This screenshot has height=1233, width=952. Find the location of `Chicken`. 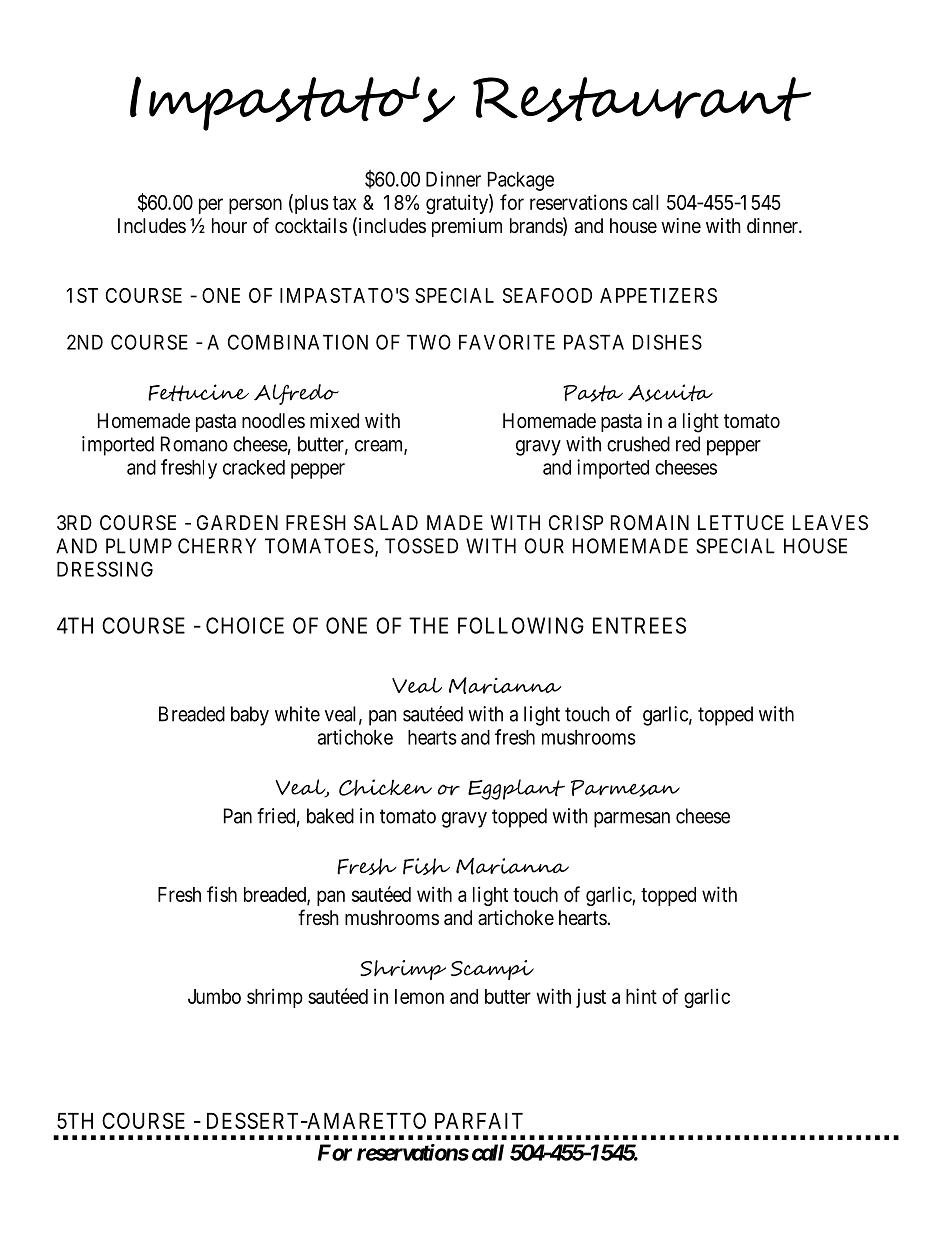

Chicken is located at coordinates (385, 787).
